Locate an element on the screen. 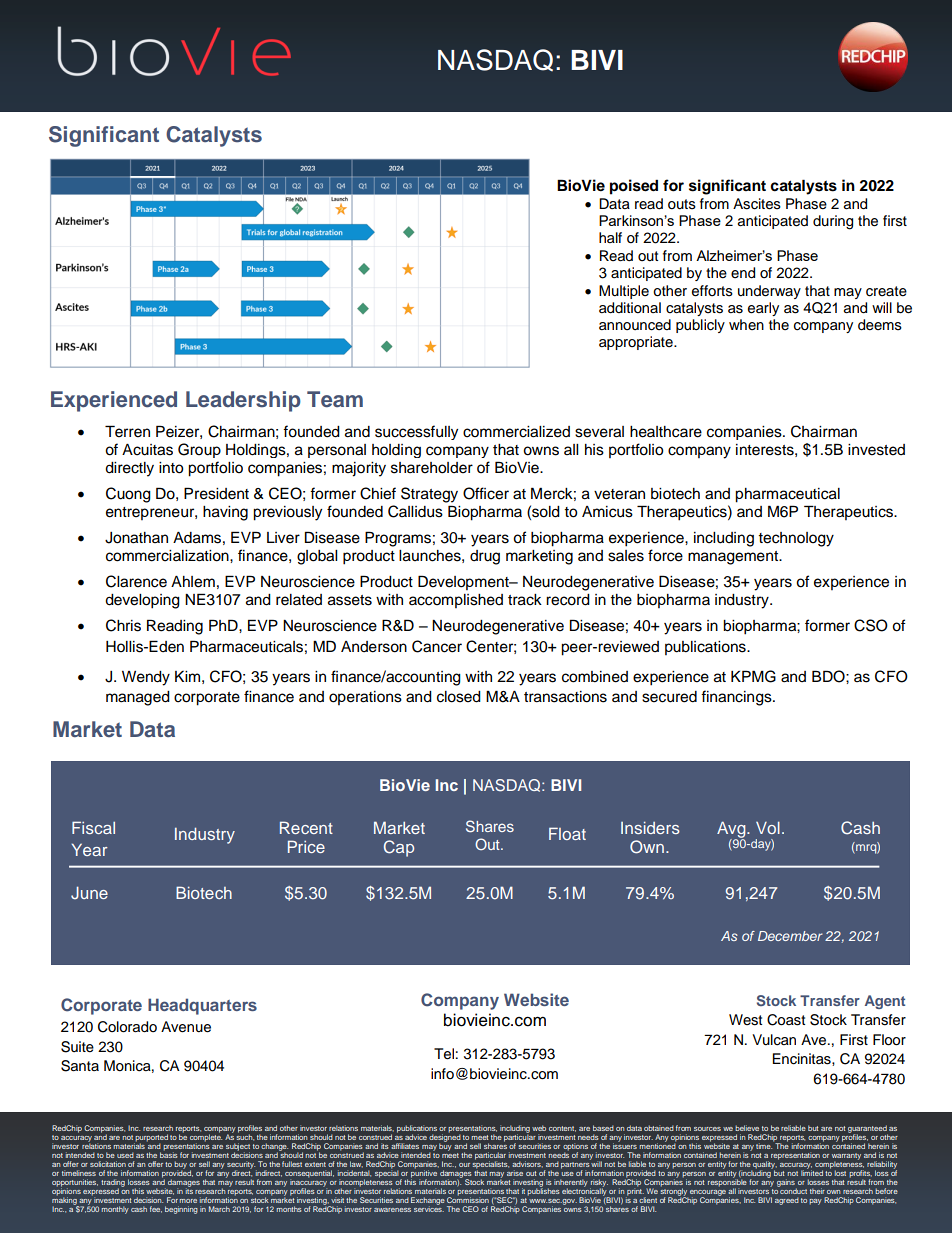 Image resolution: width=952 pixels, height=1233 pixels. Headquarters is located at coordinates (202, 1006).
